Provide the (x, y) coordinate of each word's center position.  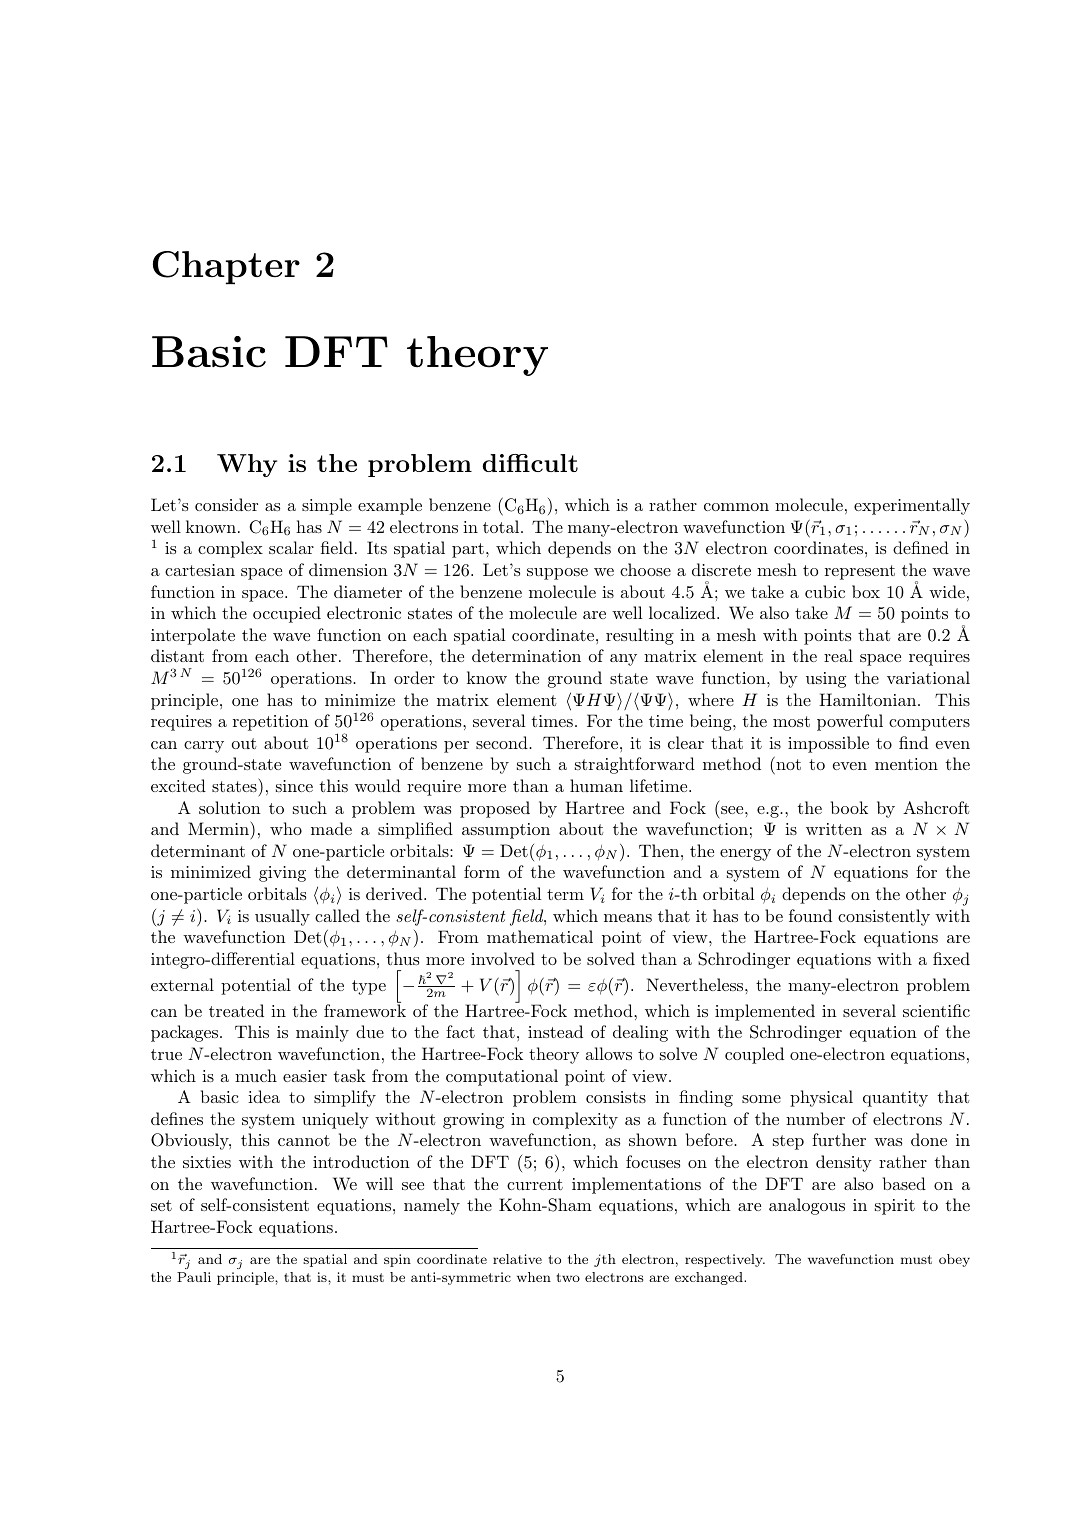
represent (860, 572)
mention (906, 764)
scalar (291, 547)
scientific (936, 1010)
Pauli (194, 1277)
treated (236, 1010)
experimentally (912, 506)
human (596, 785)
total (501, 526)
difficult (530, 463)
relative (517, 1259)
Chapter (226, 268)
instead (555, 1031)
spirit (895, 1207)
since (294, 786)
